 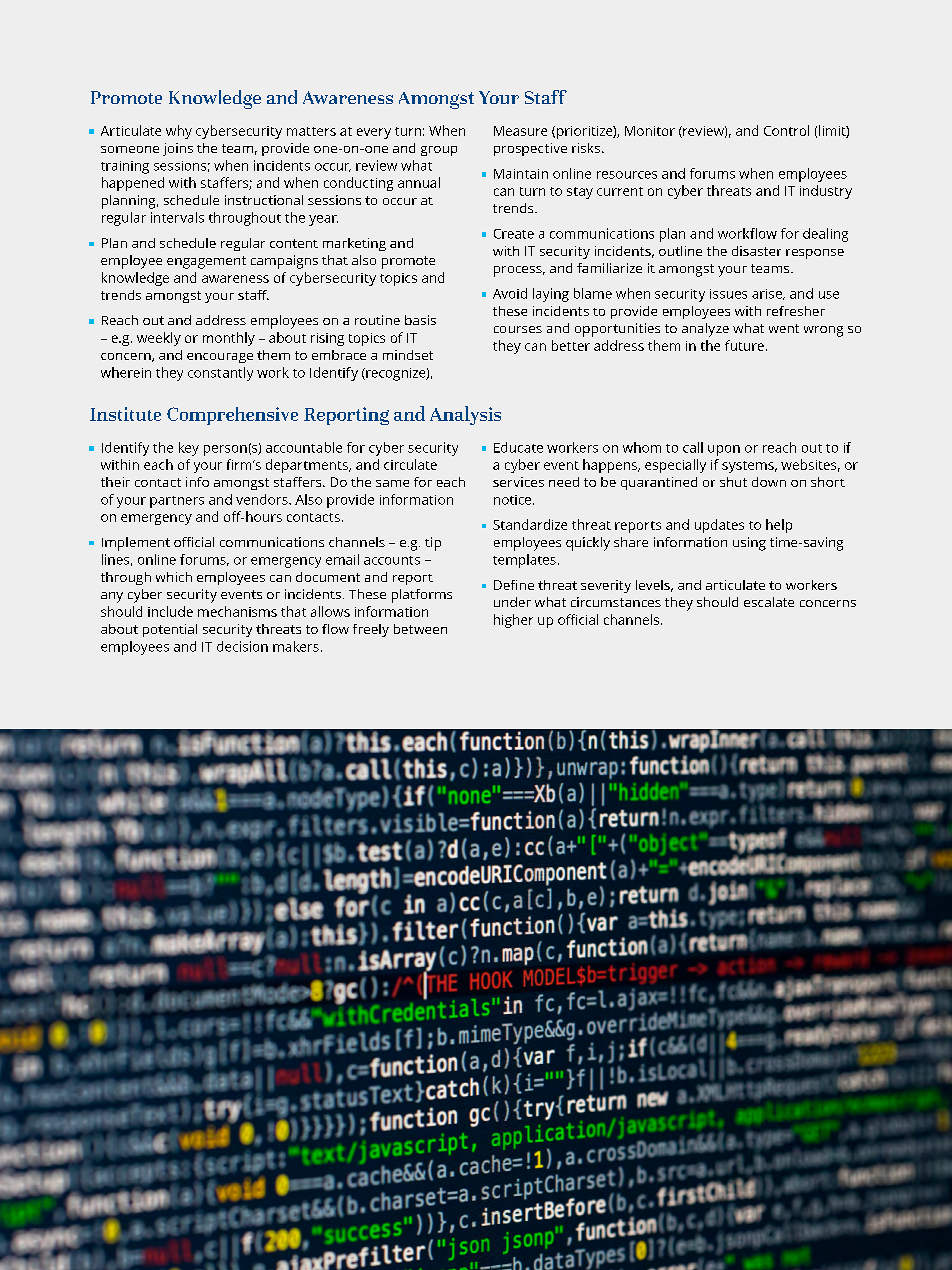 I want to click on future, so click(x=744, y=345).
